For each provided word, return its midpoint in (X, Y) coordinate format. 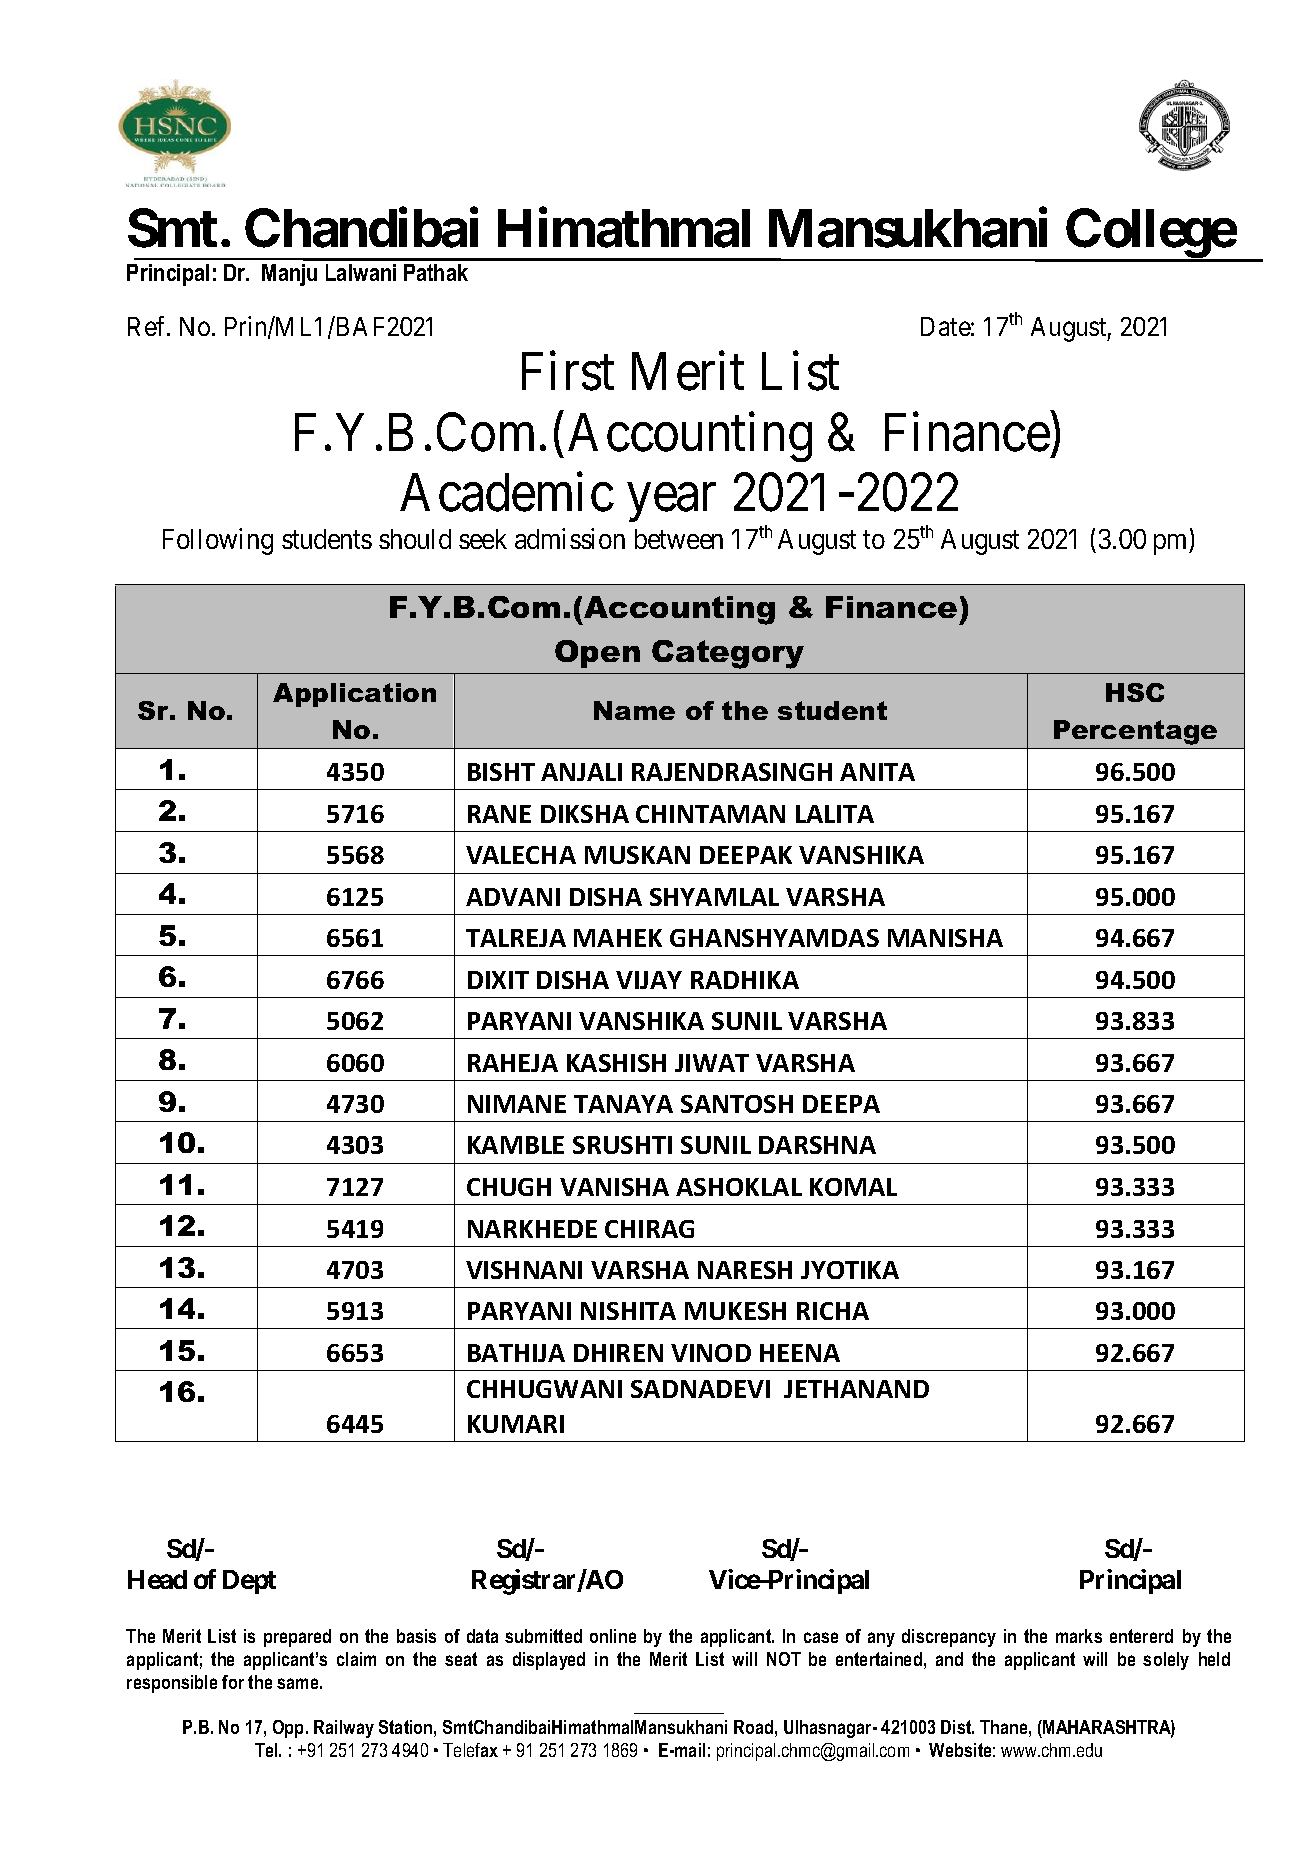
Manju (289, 275)
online (613, 1636)
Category (728, 654)
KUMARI (516, 1424)
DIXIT (498, 980)
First (568, 371)
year (672, 503)
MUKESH (735, 1311)
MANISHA (945, 938)
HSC (1135, 692)
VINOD (711, 1353)
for (233, 1682)
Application (354, 695)
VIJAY (649, 980)
